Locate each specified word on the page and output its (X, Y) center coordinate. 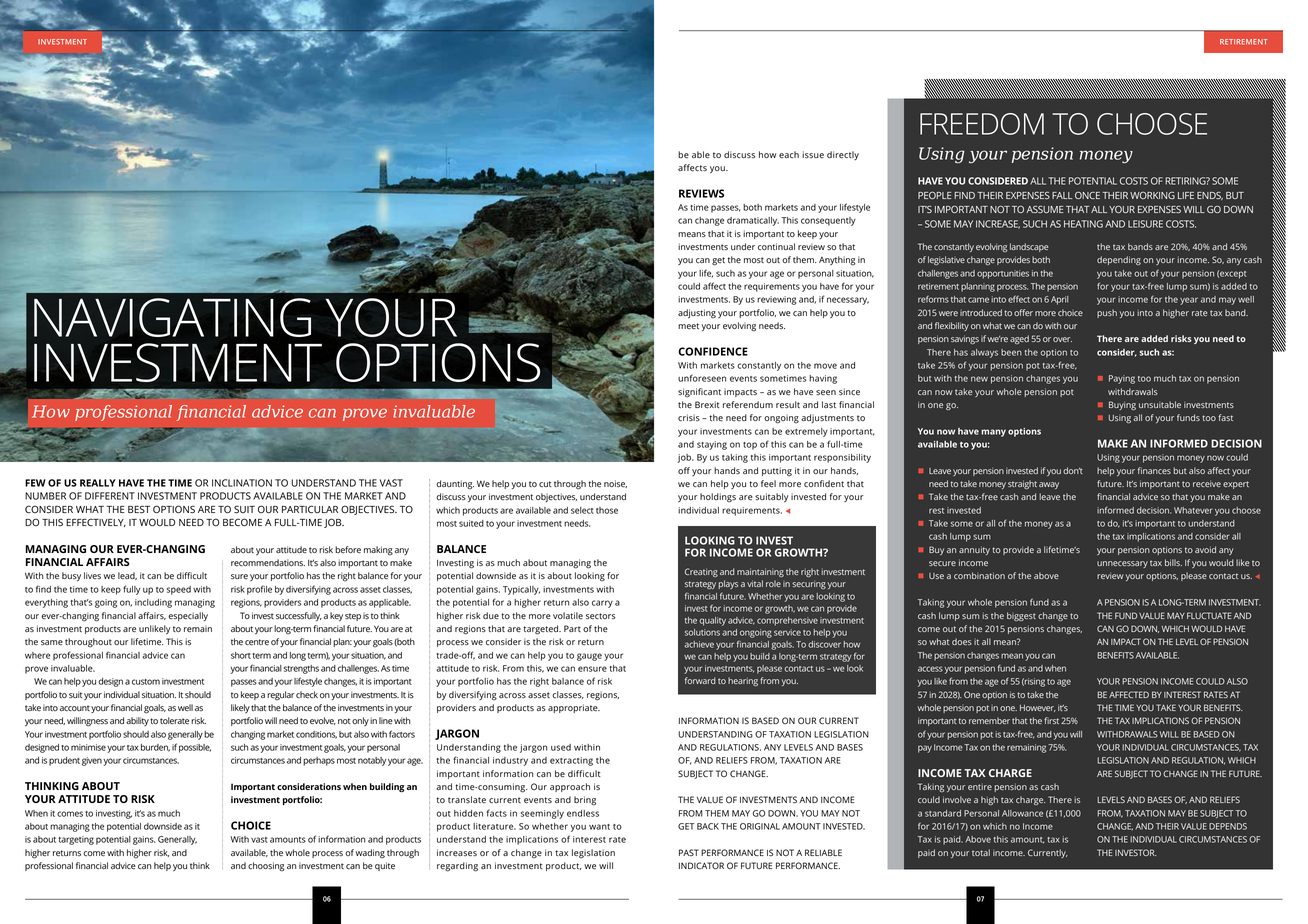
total (981, 852)
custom (146, 682)
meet (688, 326)
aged (1019, 339)
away (1049, 485)
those (607, 510)
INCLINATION (242, 483)
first (1051, 720)
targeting (76, 840)
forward (700, 680)
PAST (689, 852)
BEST (139, 509)
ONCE (1087, 195)
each (789, 154)
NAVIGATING (172, 317)
